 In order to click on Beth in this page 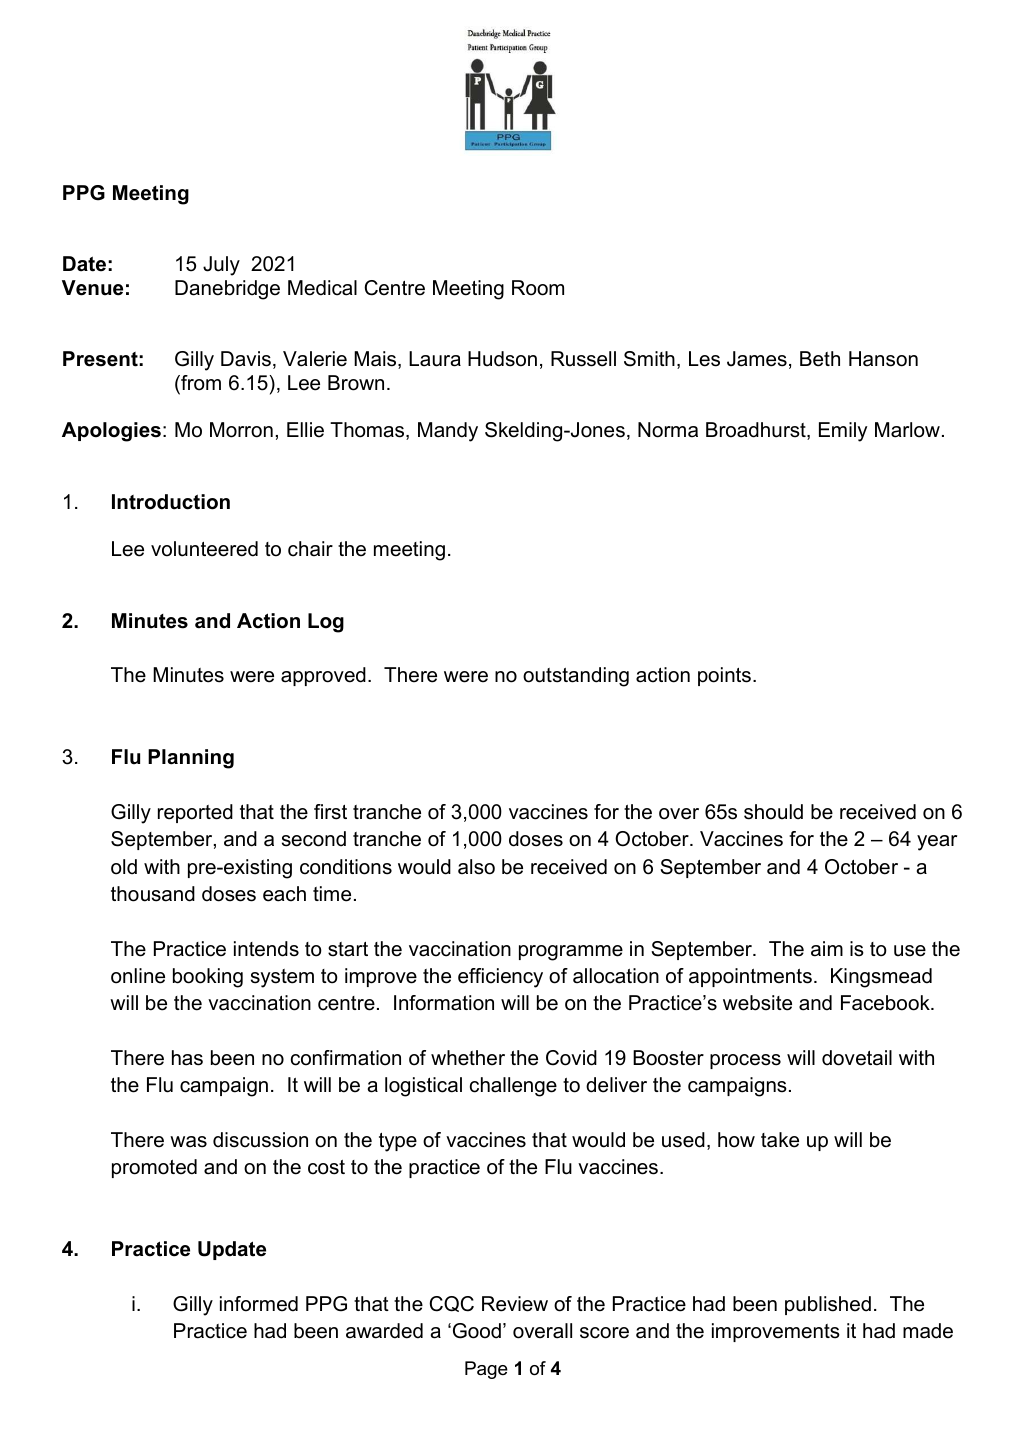, I will do `click(820, 359)`.
